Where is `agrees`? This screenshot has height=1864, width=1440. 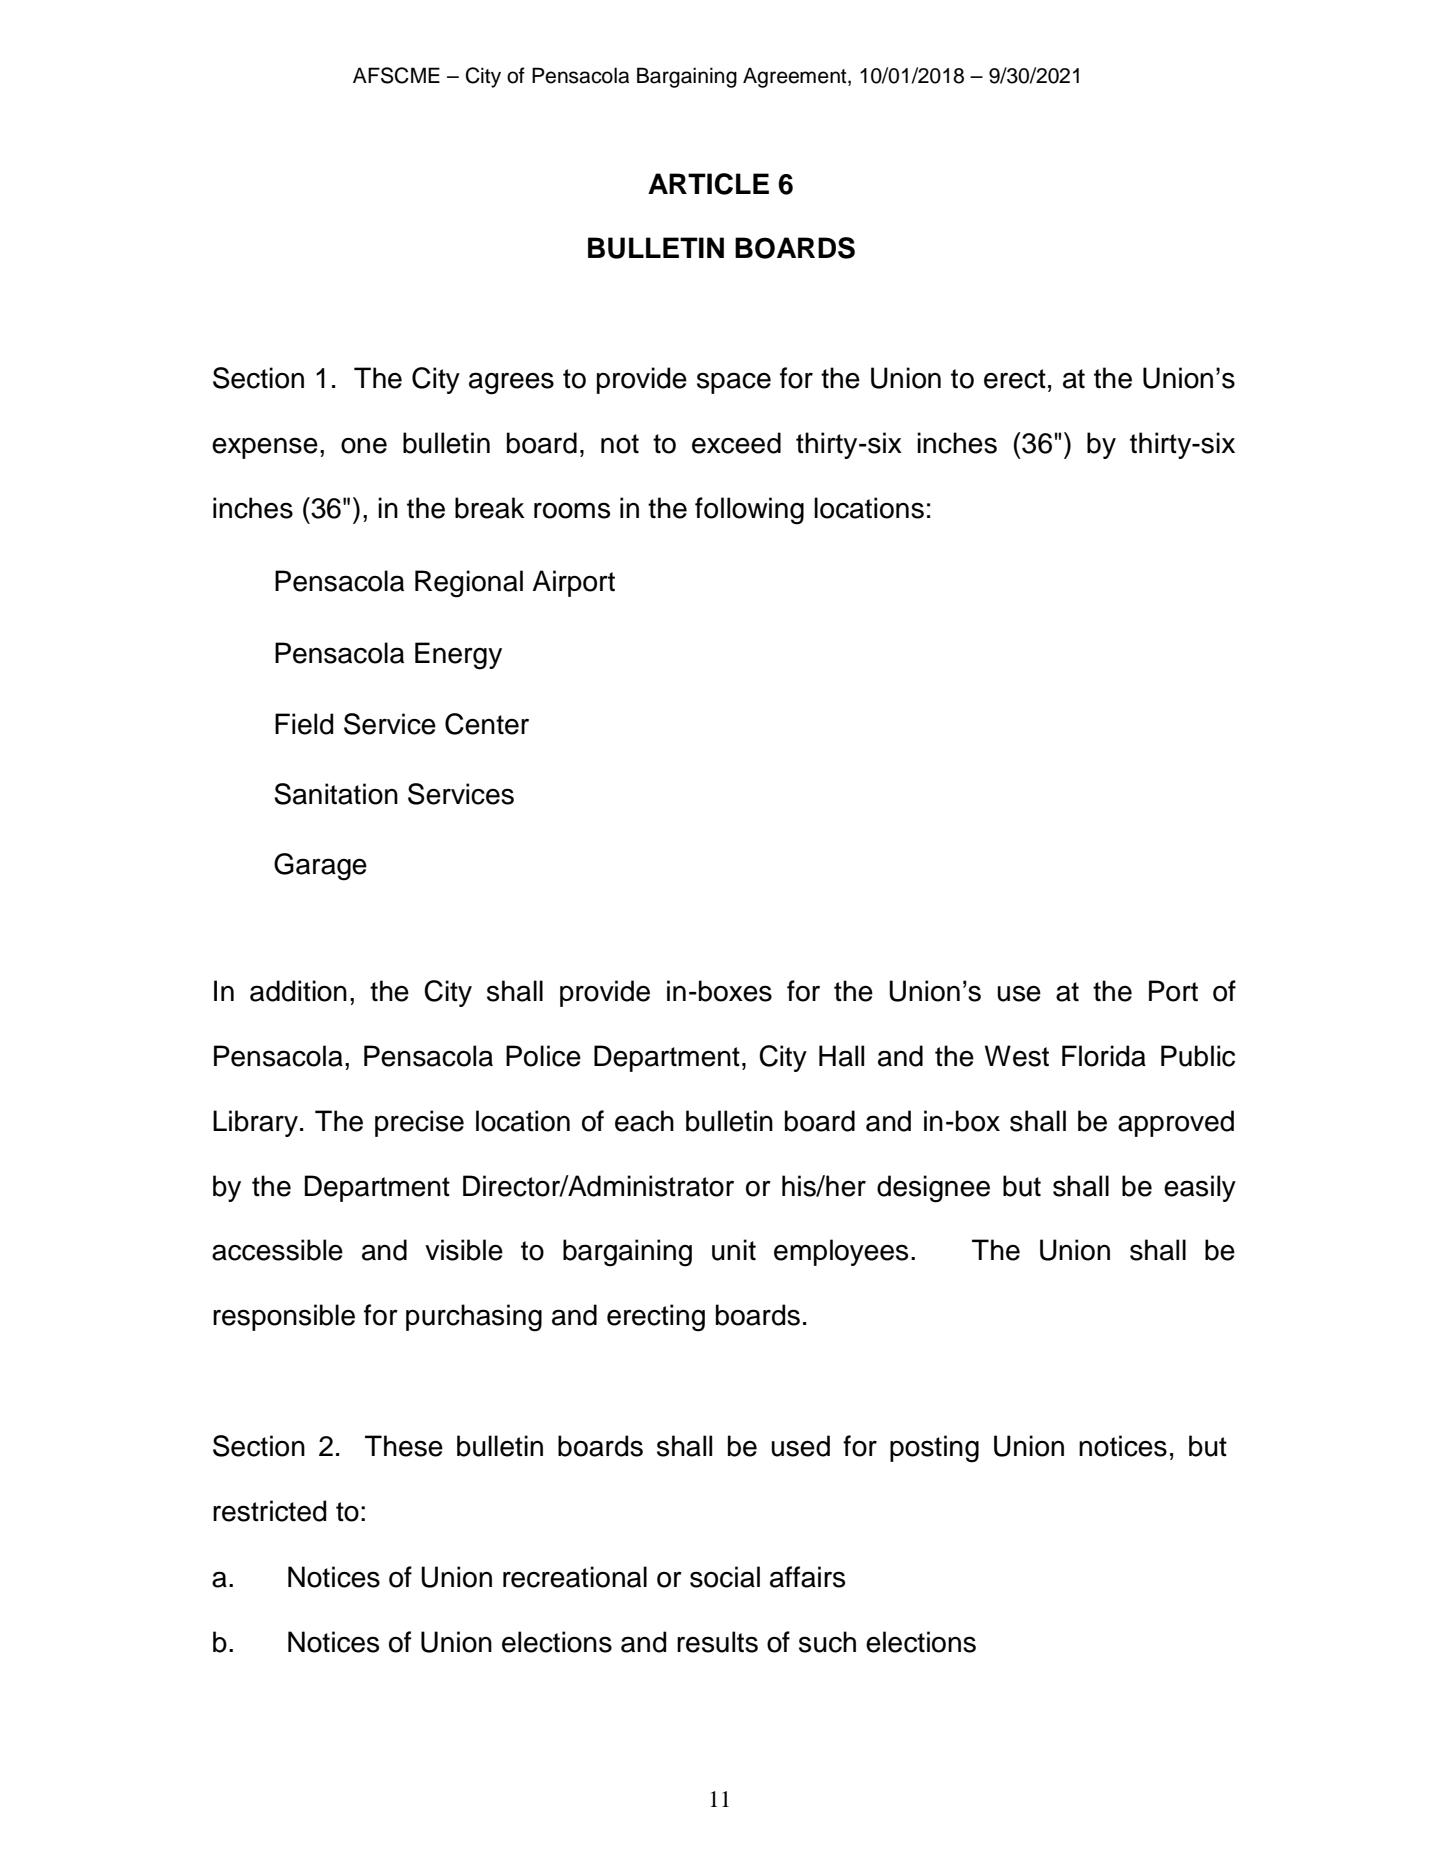
agrees is located at coordinates (511, 383).
